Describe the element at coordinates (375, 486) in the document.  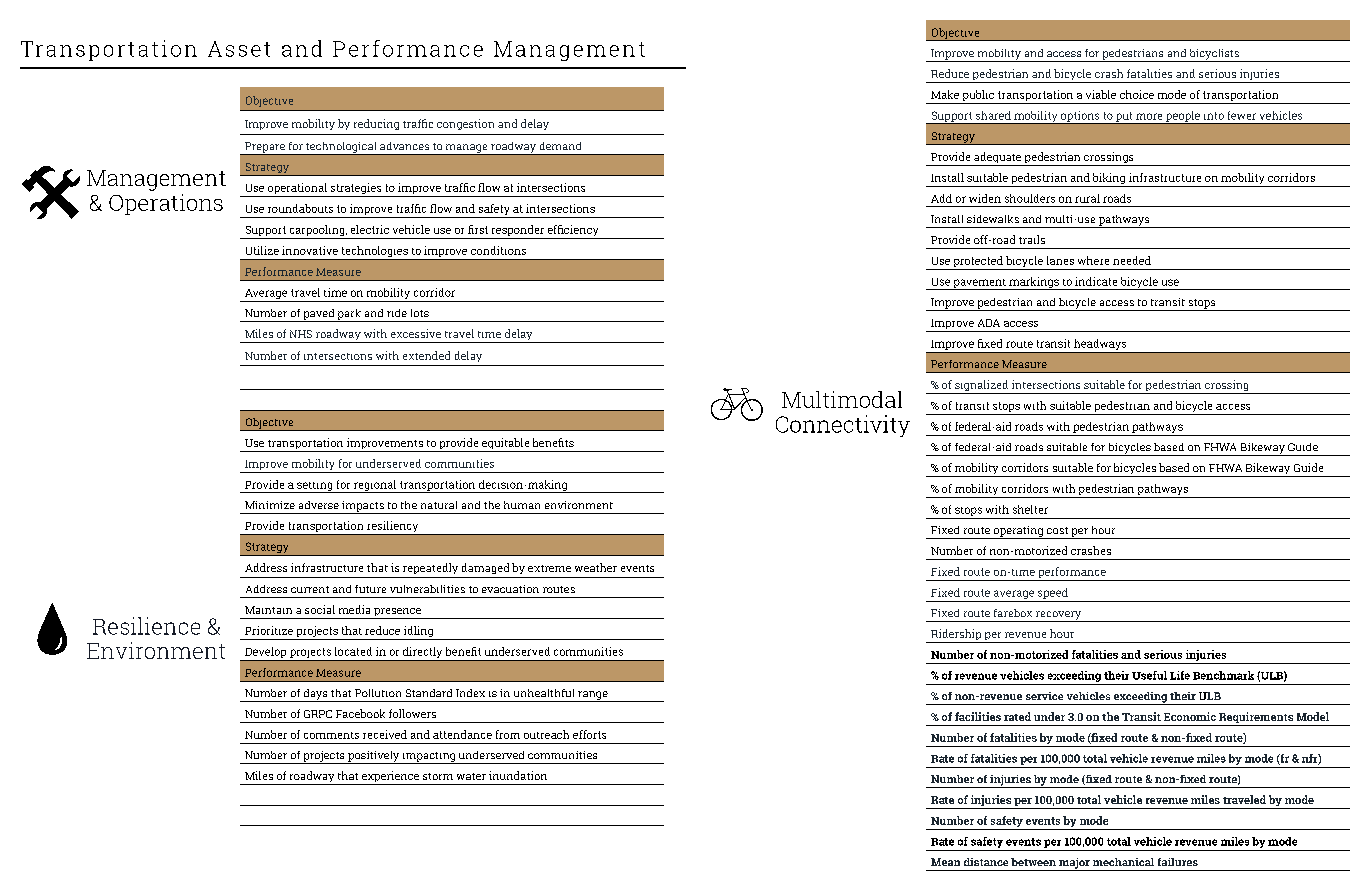
I see `regional` at that location.
